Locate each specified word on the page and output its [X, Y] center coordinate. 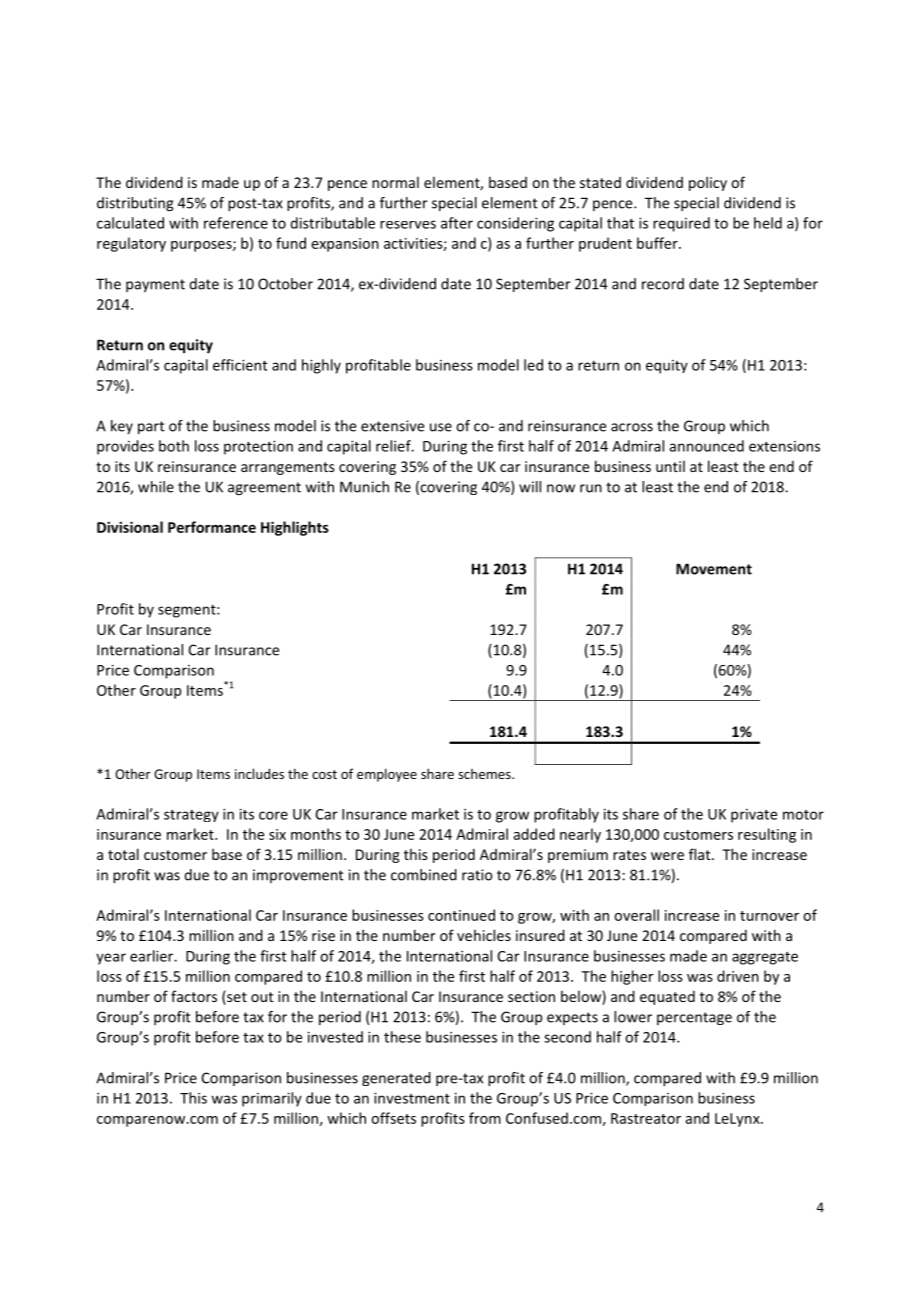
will [530, 487]
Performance [212, 527]
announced [706, 446]
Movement [714, 569]
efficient [240, 365]
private [754, 816]
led [533, 365]
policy [708, 183]
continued [461, 915]
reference [236, 223]
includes [259, 773]
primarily [272, 1099]
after [457, 223]
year [111, 959]
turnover [769, 916]
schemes [485, 774]
